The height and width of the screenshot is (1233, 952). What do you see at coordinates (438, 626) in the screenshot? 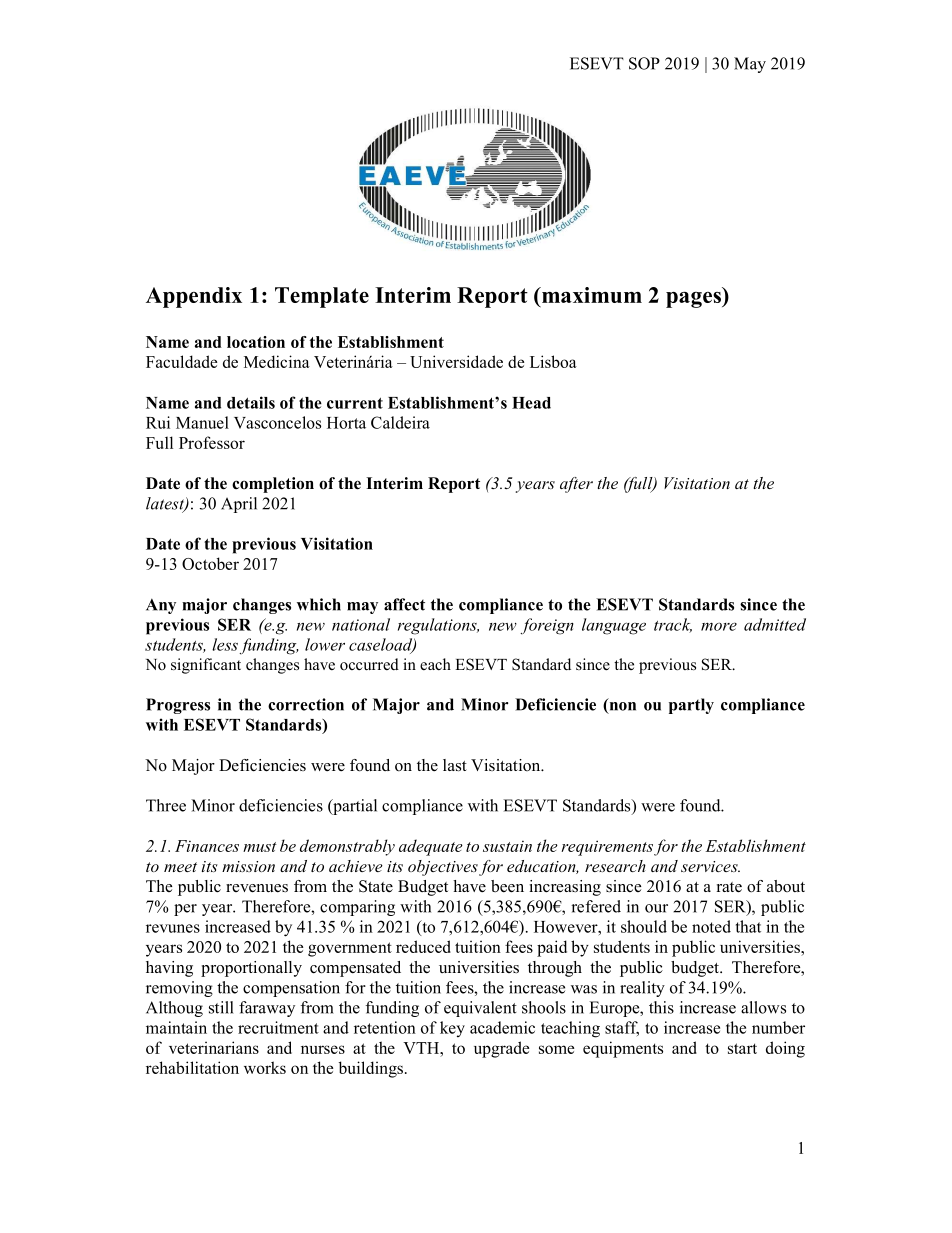
I see `regulations` at bounding box center [438, 626].
